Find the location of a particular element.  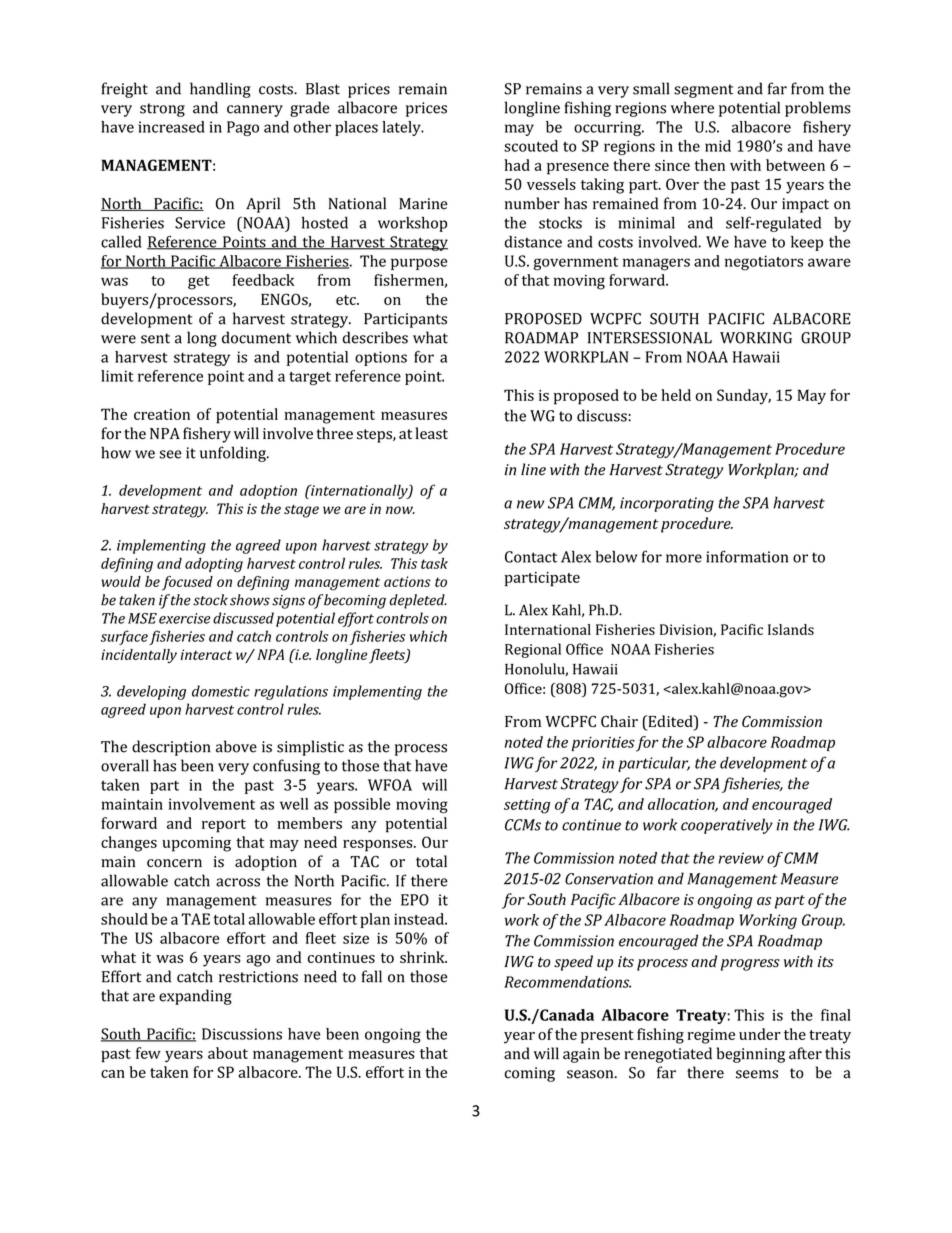

mid is located at coordinates (718, 146).
